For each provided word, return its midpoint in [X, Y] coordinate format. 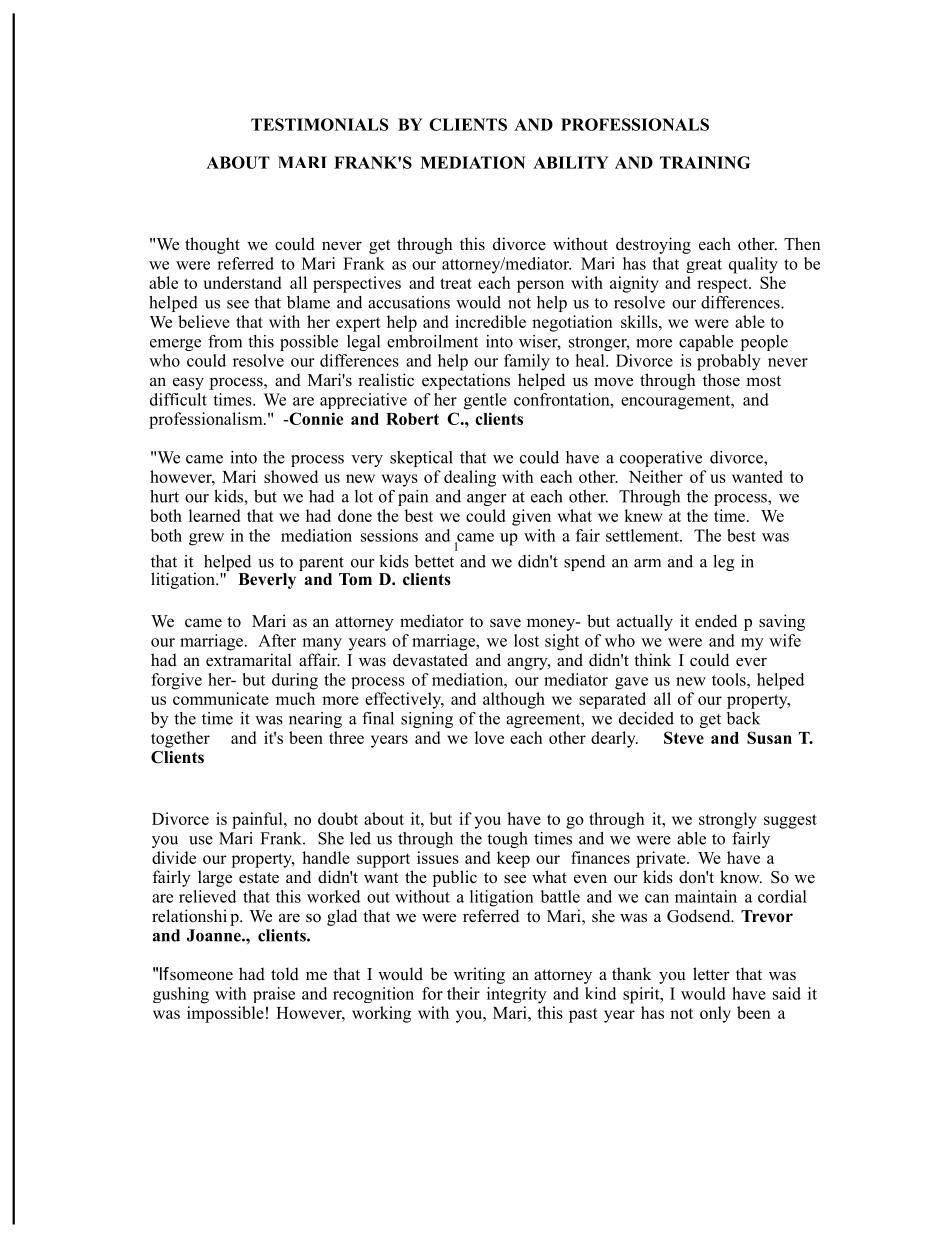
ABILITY [570, 162]
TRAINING [705, 162]
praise [274, 995]
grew [206, 539]
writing [479, 975]
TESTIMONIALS [320, 124]
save [505, 623]
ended [716, 621]
